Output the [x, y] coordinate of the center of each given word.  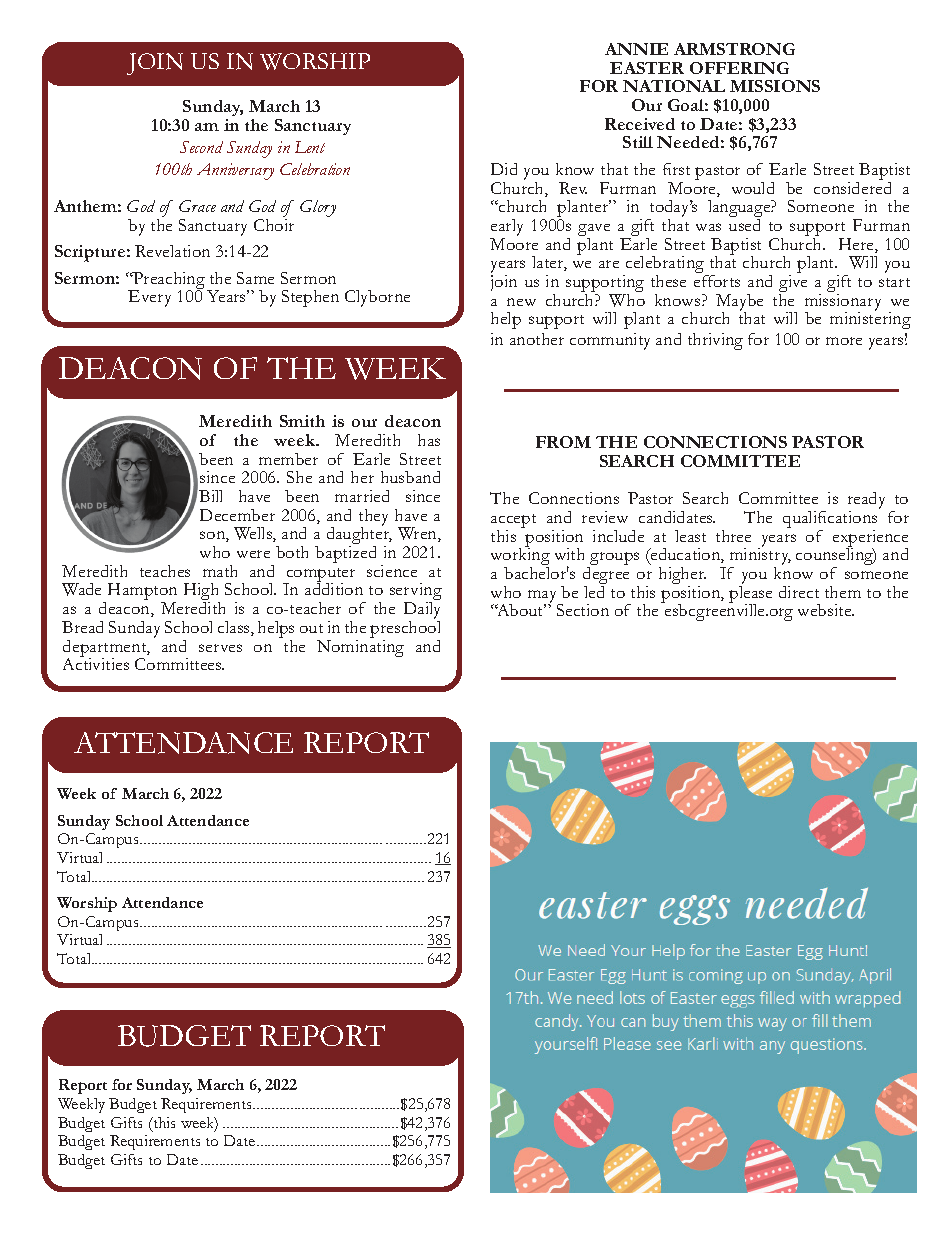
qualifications [830, 521]
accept [513, 522]
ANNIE [636, 49]
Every [149, 298]
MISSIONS [775, 86]
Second [201, 147]
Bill [210, 496]
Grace [197, 206]
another [537, 339]
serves [220, 648]
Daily [422, 612]
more [844, 341]
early [507, 227]
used [744, 225]
